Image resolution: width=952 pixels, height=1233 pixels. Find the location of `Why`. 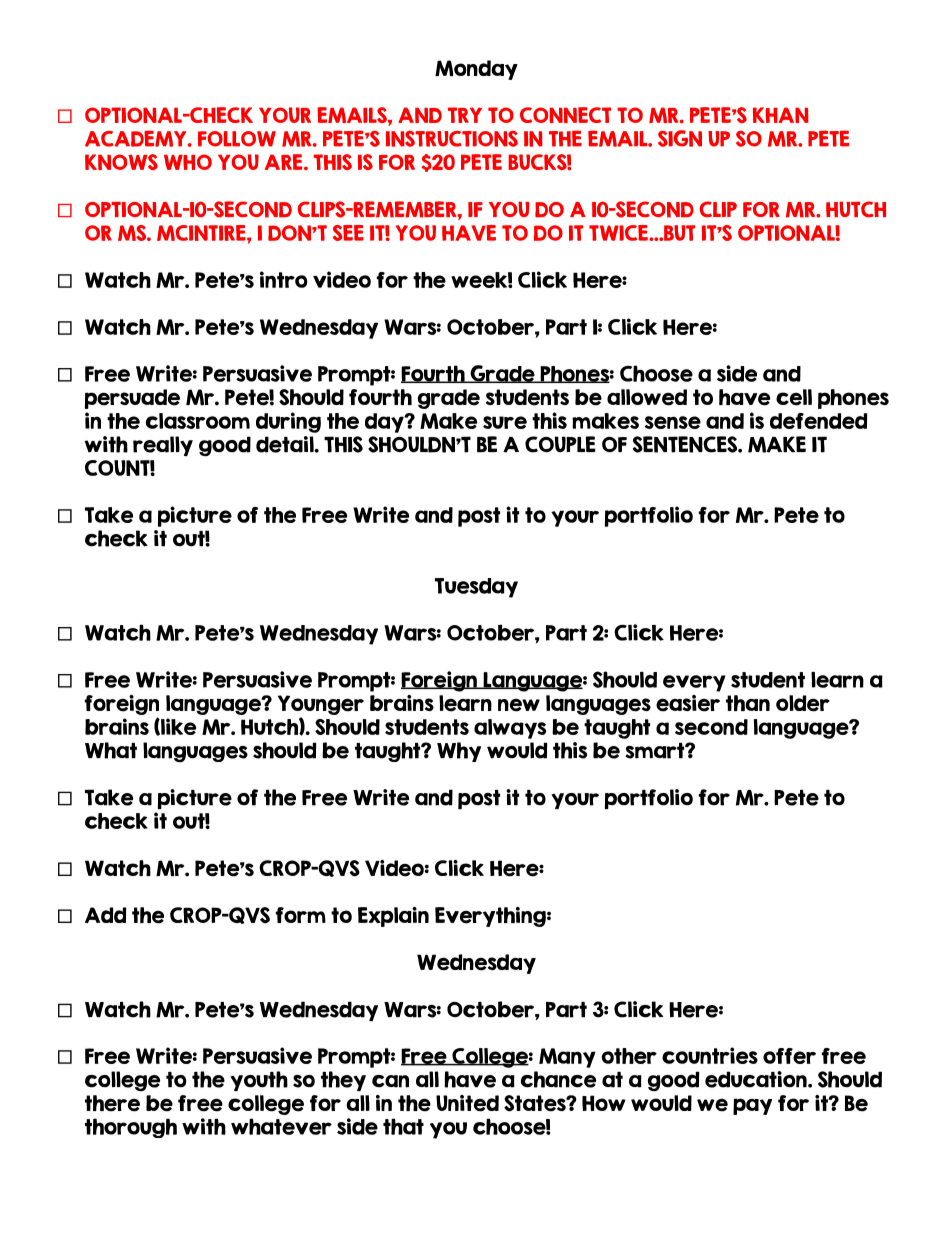

Why is located at coordinates (459, 752).
